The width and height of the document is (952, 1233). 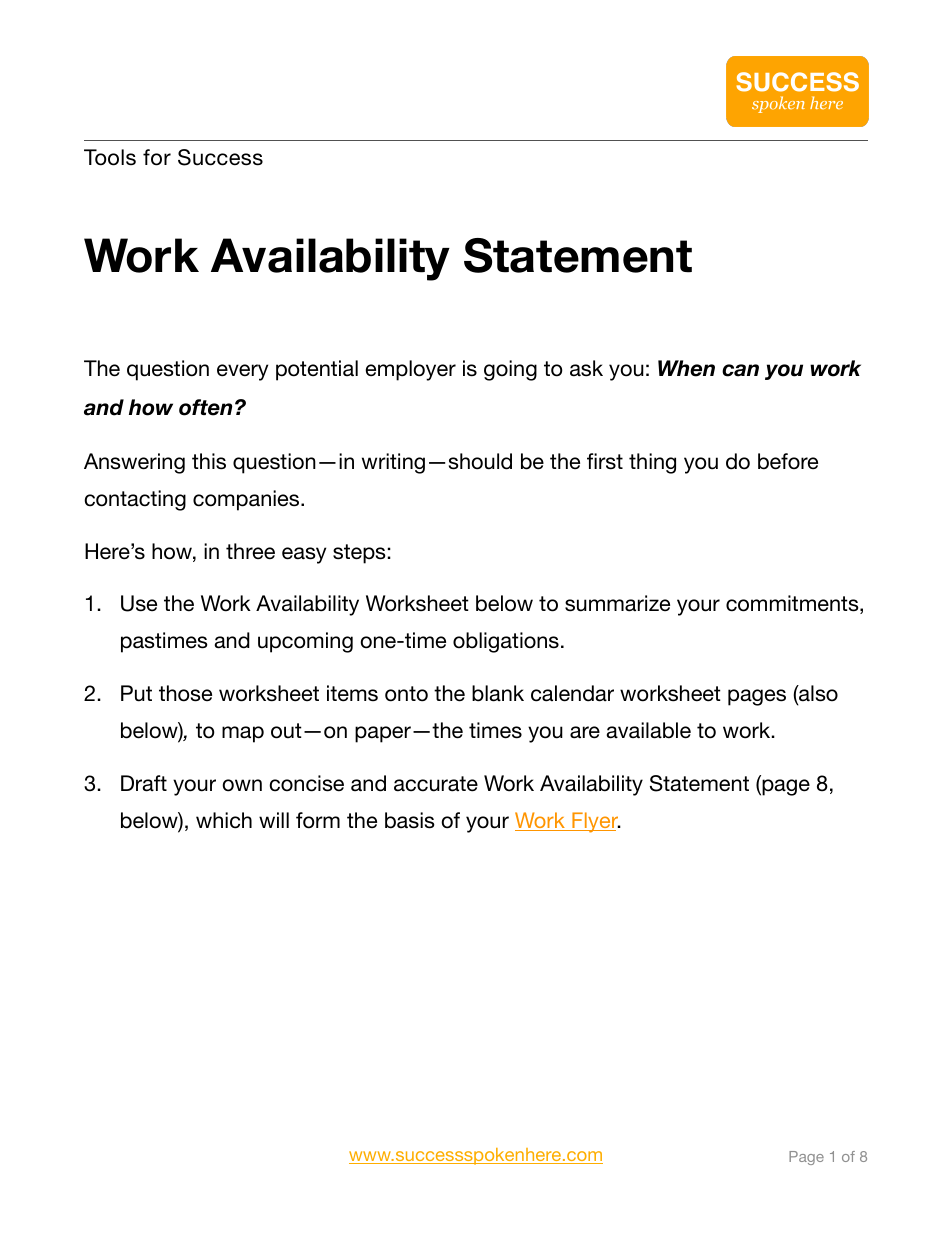 What do you see at coordinates (686, 368) in the document?
I see `When` at bounding box center [686, 368].
